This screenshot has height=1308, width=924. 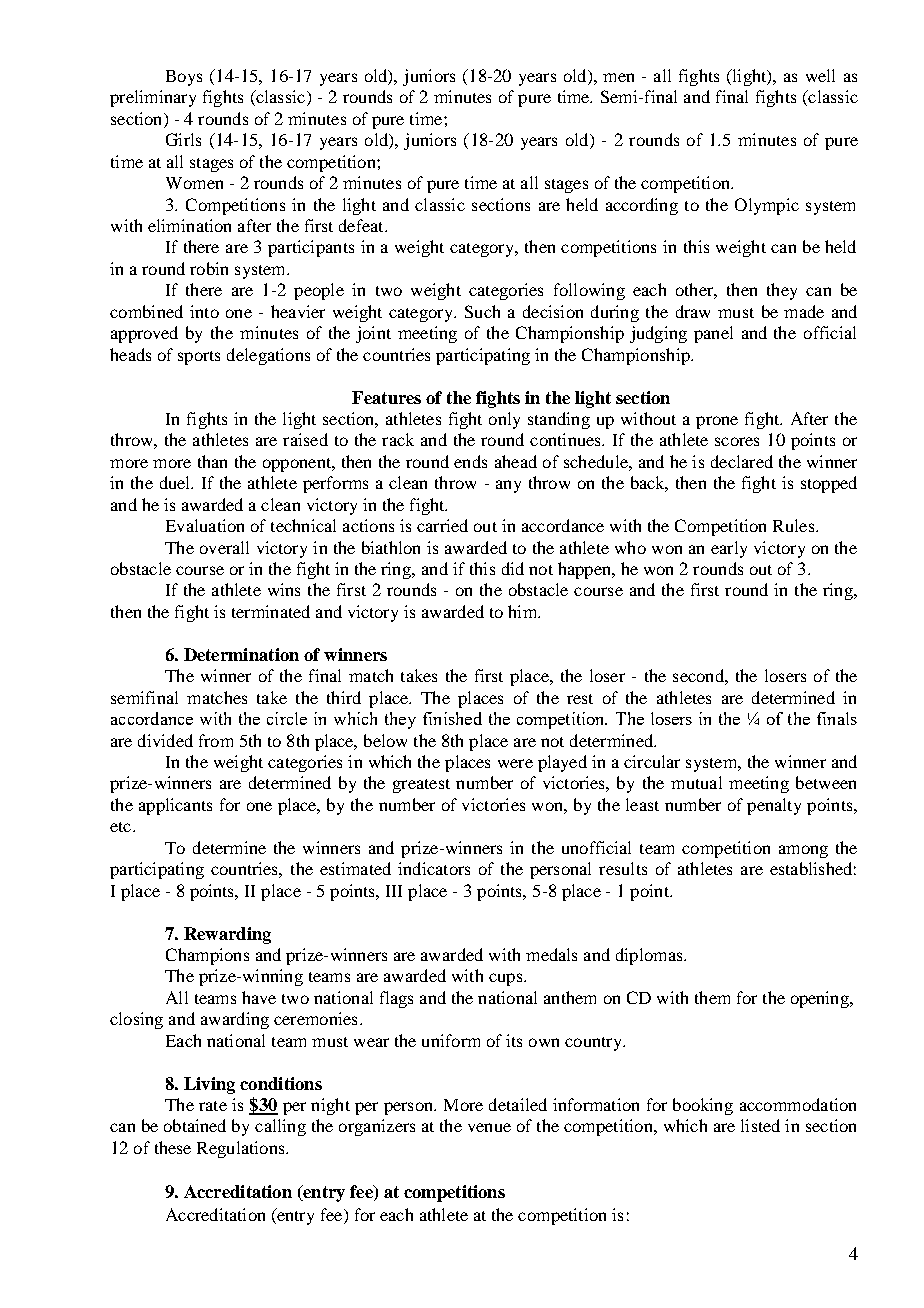 I want to click on applicants, so click(x=175, y=806).
